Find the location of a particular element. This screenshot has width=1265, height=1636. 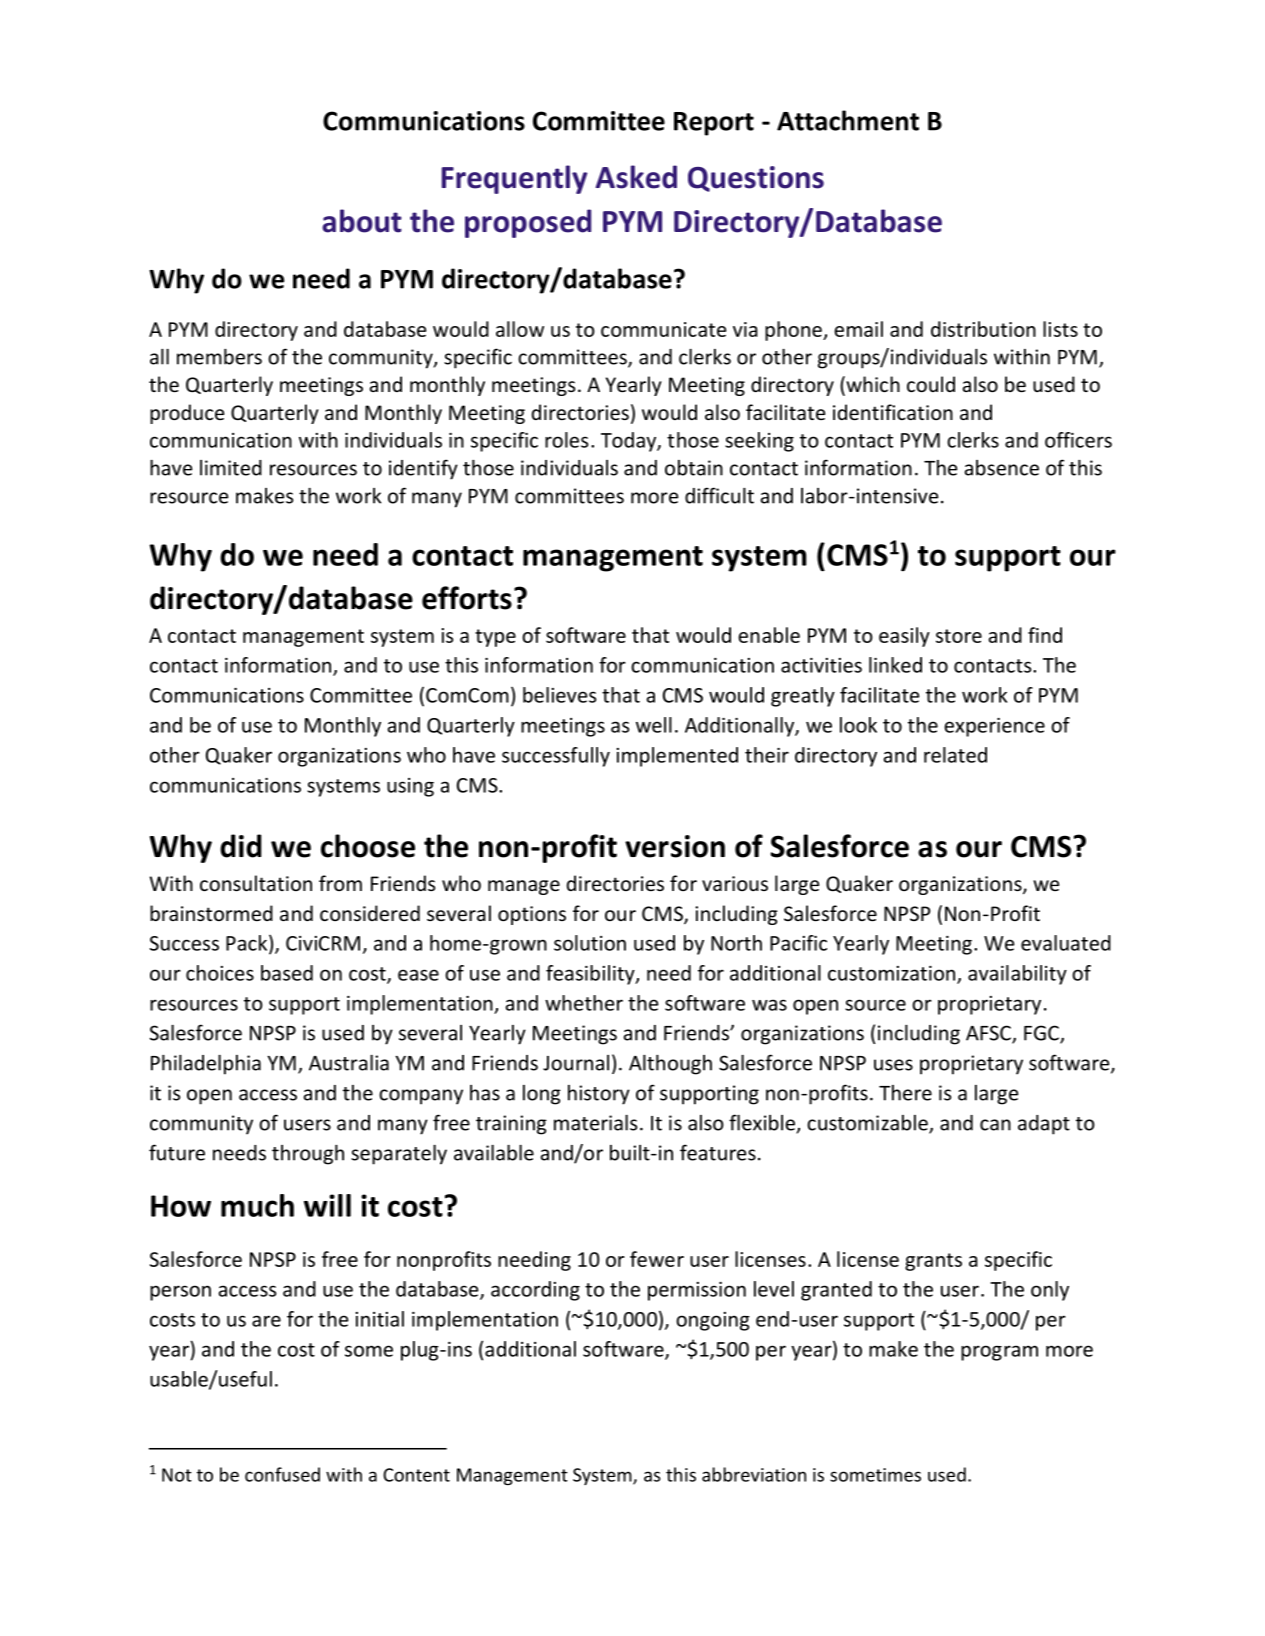

Not is located at coordinates (177, 1475).
